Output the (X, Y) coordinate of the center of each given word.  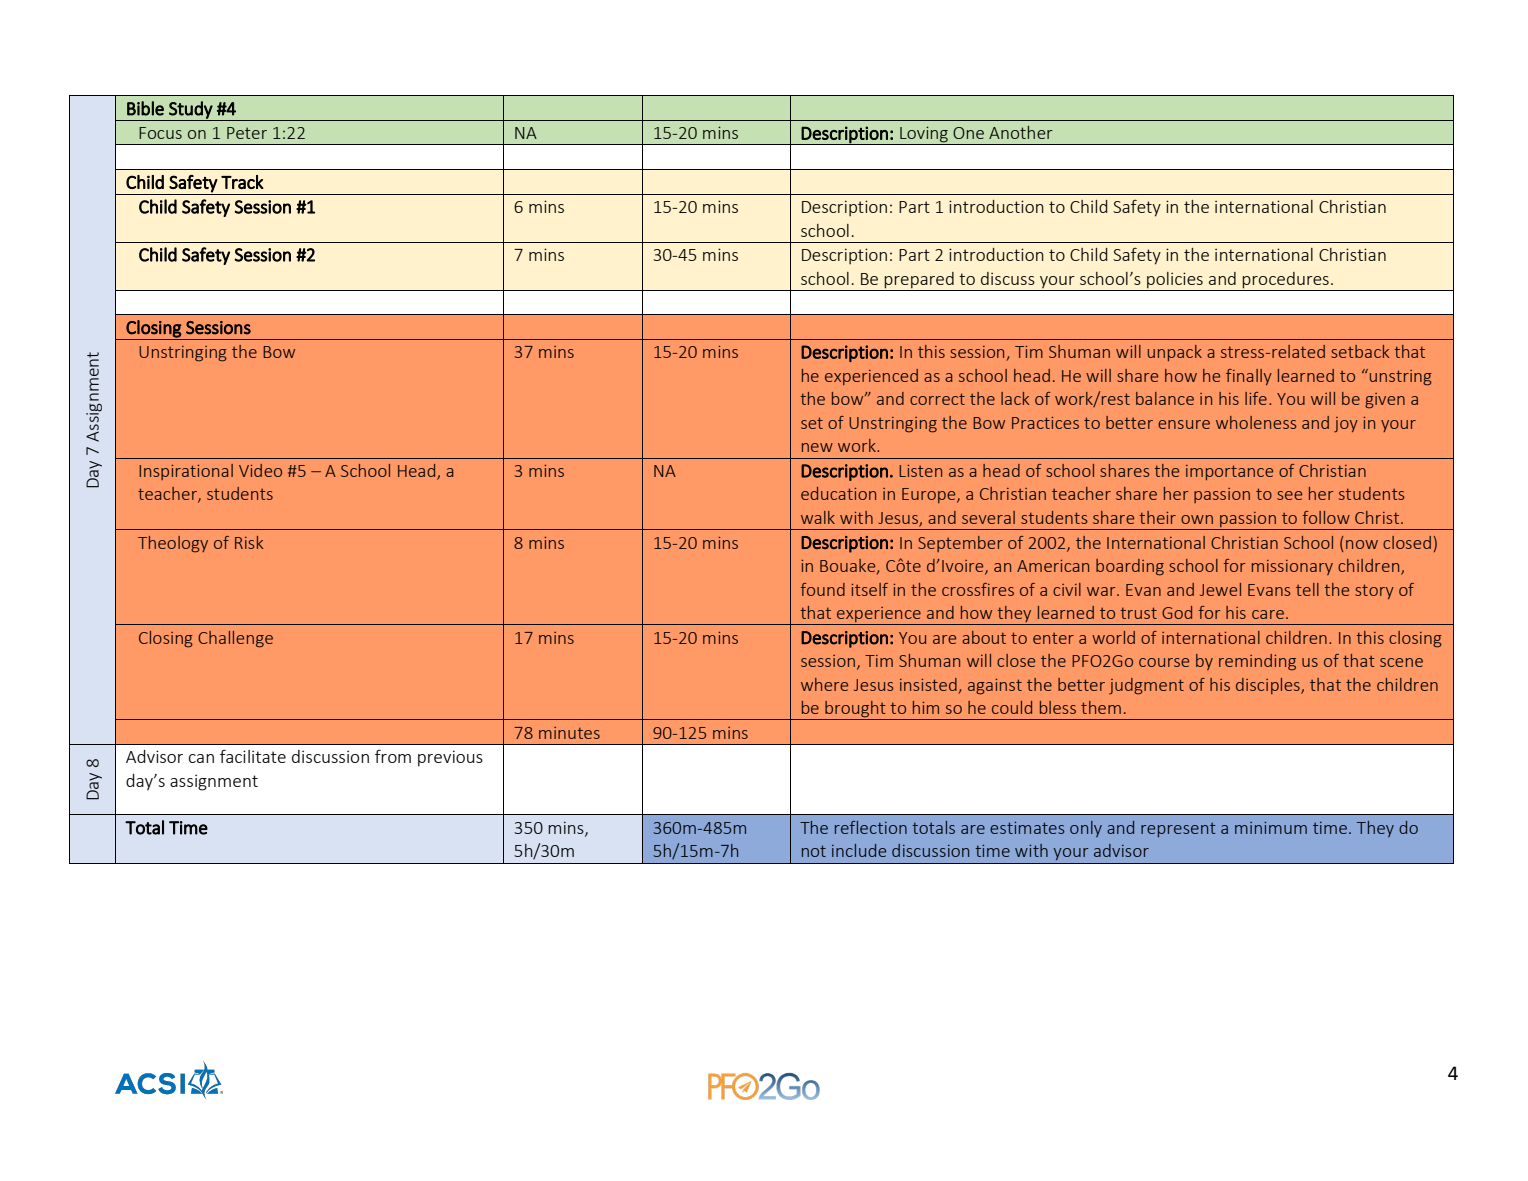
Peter (247, 133)
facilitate (253, 756)
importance (1229, 472)
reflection (871, 827)
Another (1021, 132)
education (838, 493)
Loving (924, 135)
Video (260, 470)
